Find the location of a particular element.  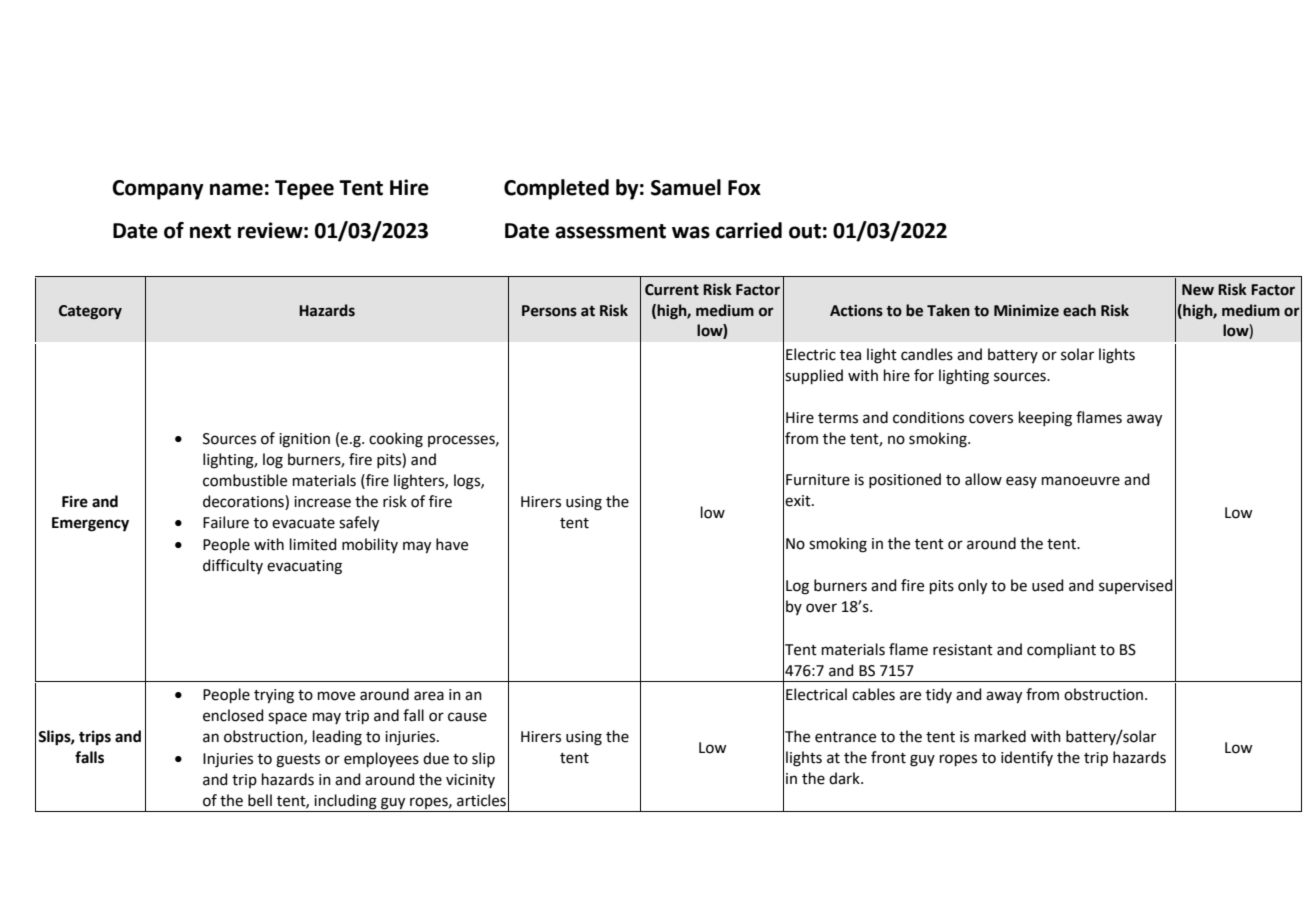

name is located at coordinates (236, 189).
